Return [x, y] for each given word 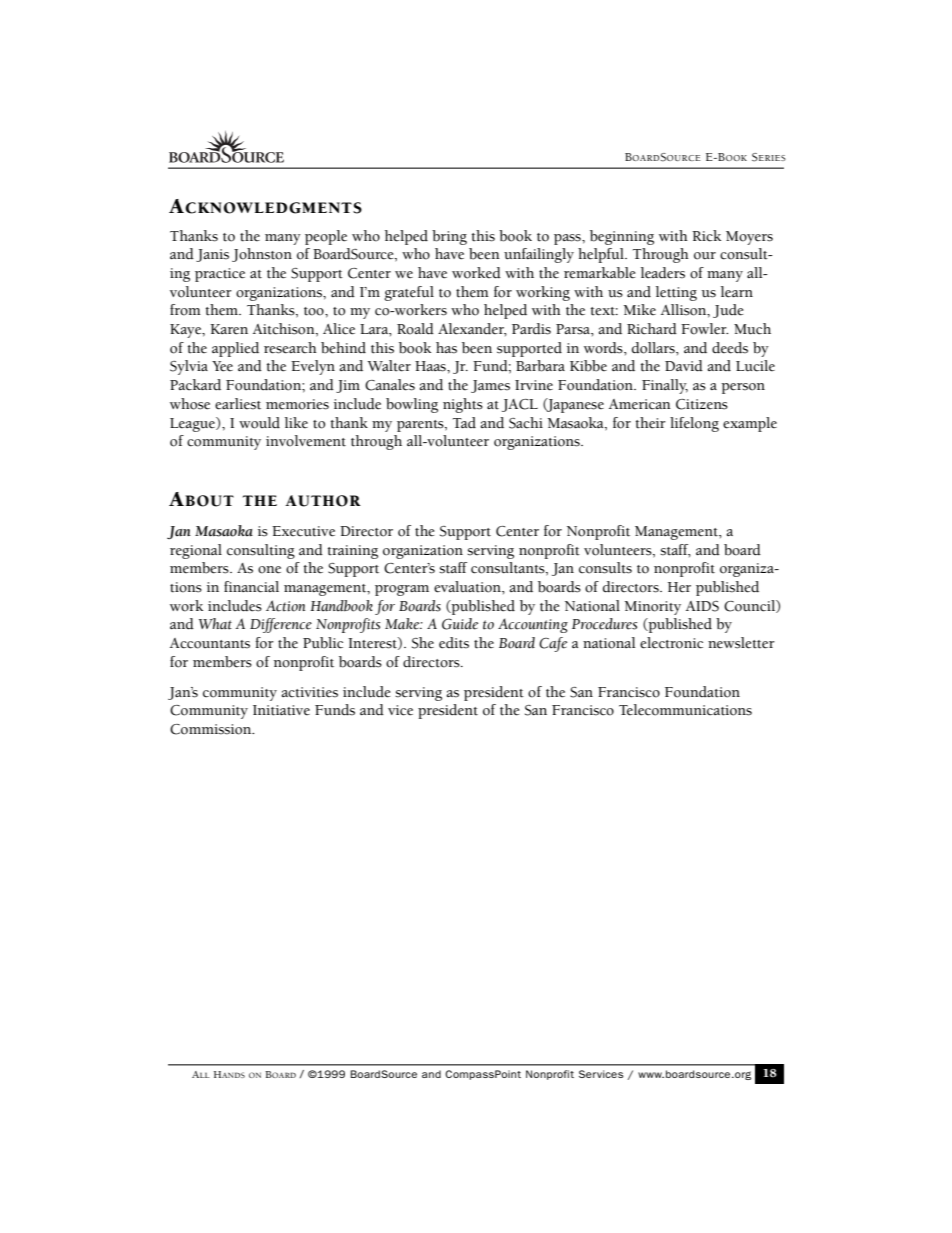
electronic [671, 643]
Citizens [702, 404]
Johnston [262, 255]
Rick [706, 236]
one [269, 570]
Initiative [281, 710]
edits [454, 643]
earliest [238, 404]
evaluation [468, 587]
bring [449, 237]
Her [679, 587]
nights [463, 405]
